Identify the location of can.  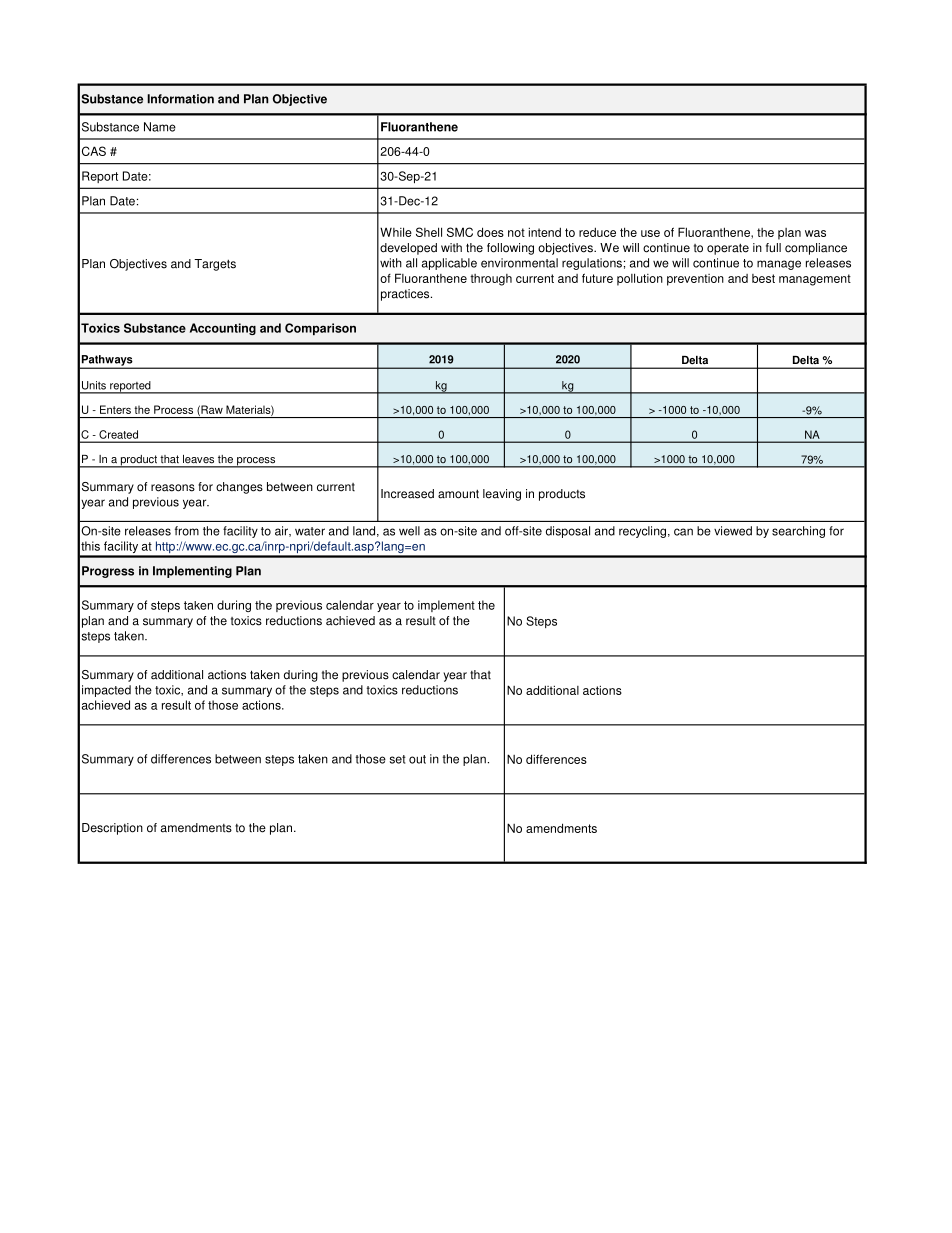
(683, 532).
